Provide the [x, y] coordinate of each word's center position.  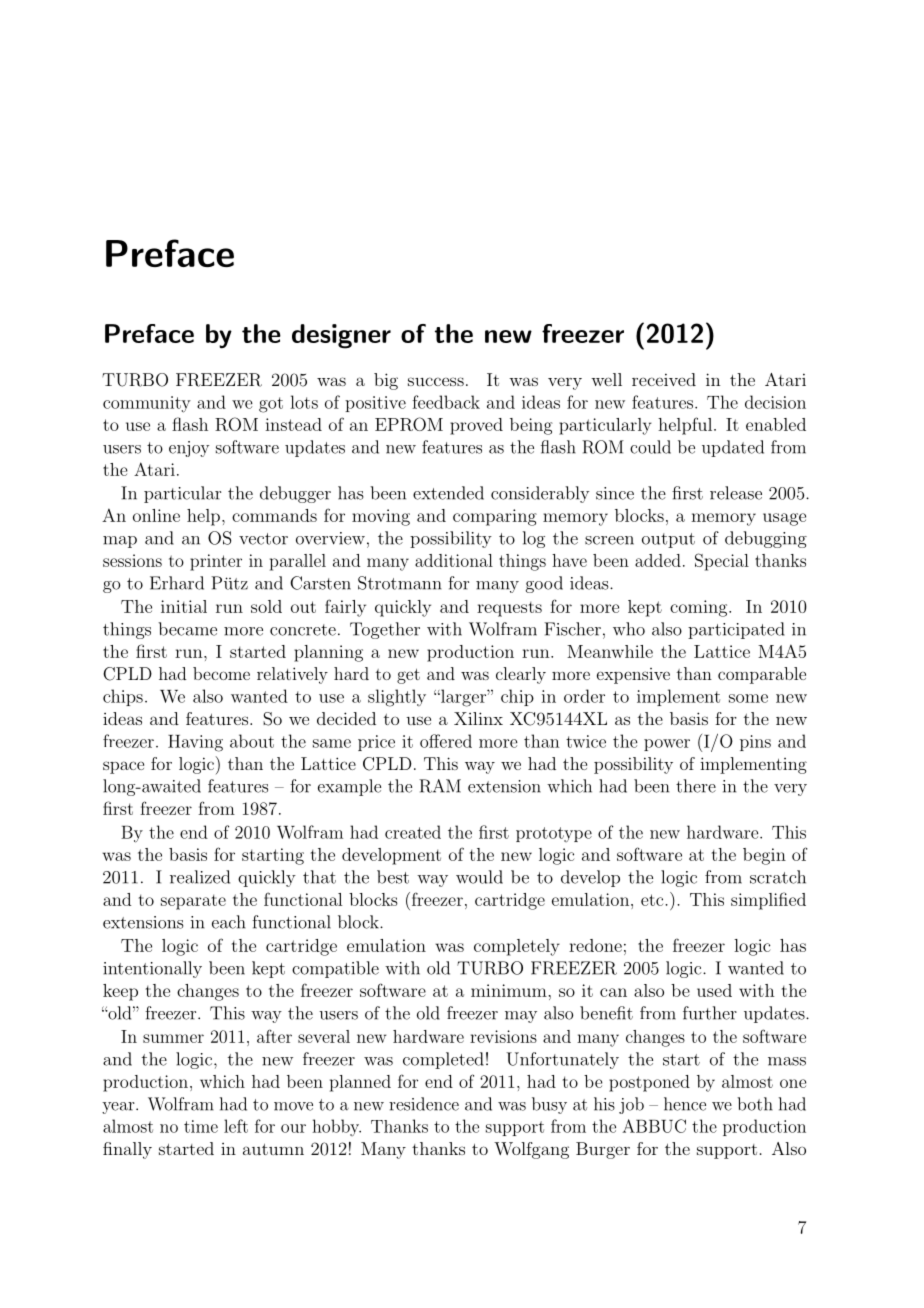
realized [200, 877]
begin [764, 856]
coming [698, 608]
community [147, 404]
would [479, 877]
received [664, 379]
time [201, 1126]
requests [509, 609]
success [436, 381]
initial [184, 606]
